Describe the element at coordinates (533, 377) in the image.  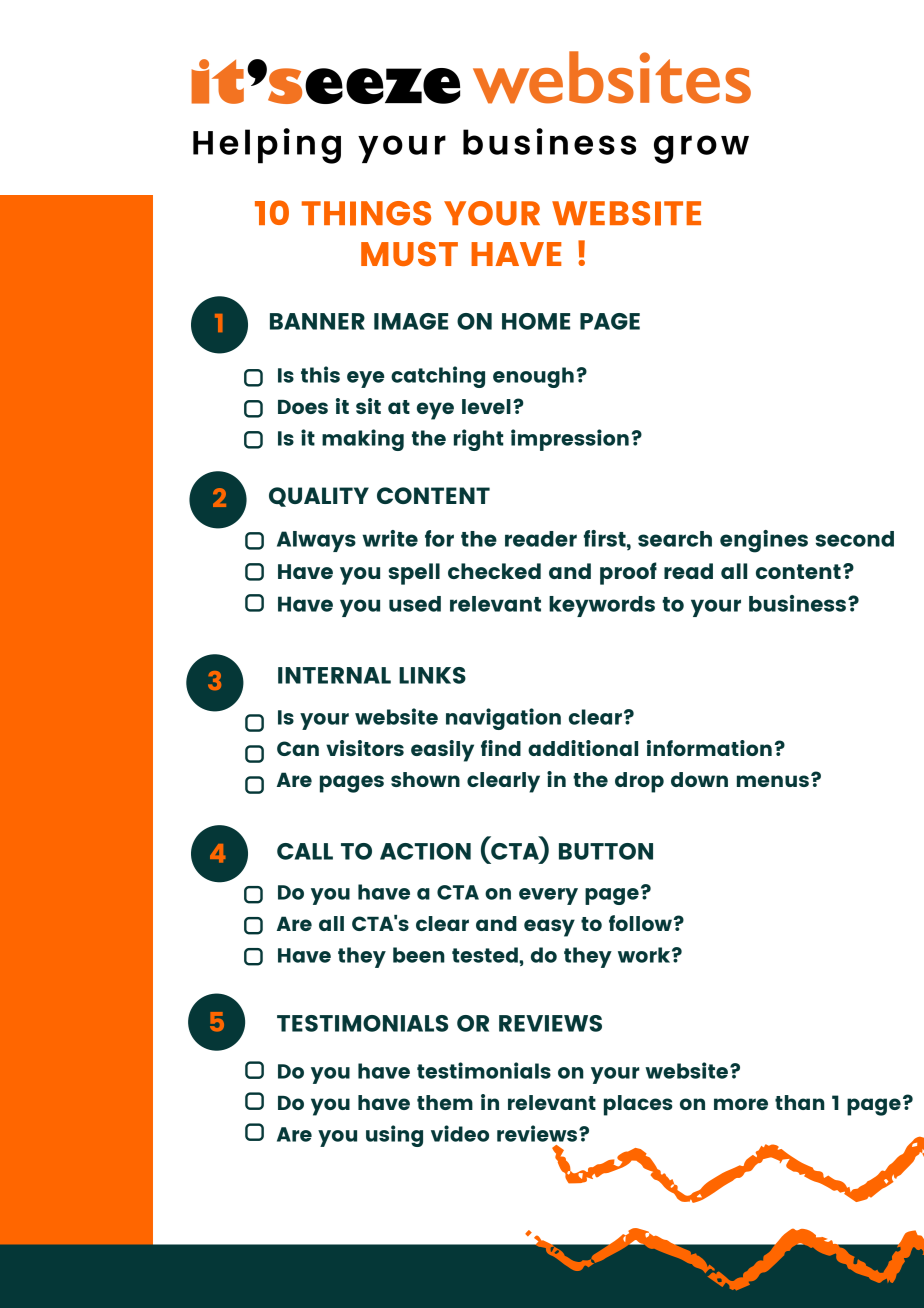
I see `enough` at that location.
